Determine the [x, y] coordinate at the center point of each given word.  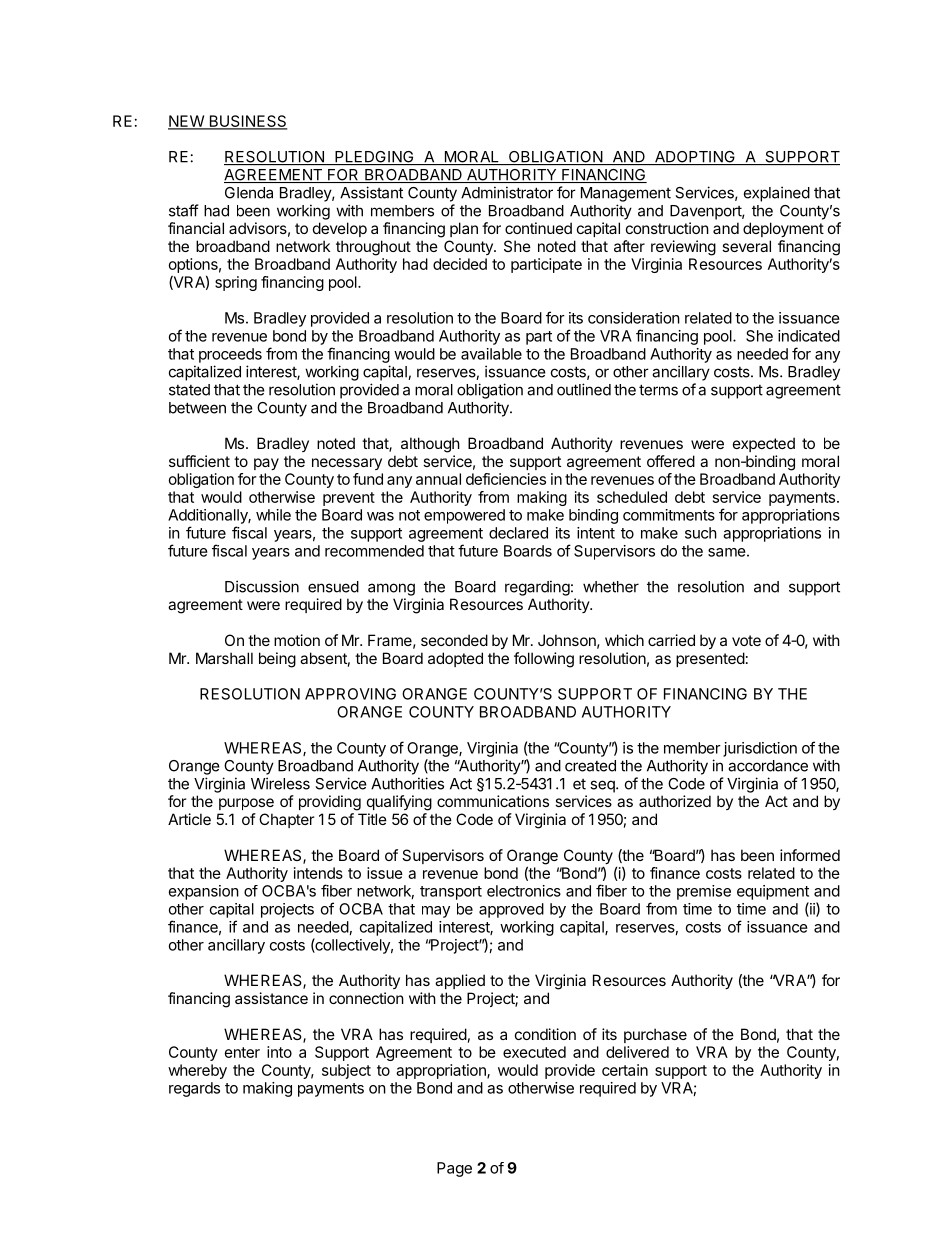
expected [764, 444]
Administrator [507, 192]
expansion [204, 892]
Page [454, 1169]
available [491, 354]
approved [511, 910]
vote [746, 640]
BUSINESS [247, 122]
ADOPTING [694, 158]
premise [704, 892]
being [277, 660]
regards [194, 1089]
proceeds [230, 355]
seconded [454, 640]
